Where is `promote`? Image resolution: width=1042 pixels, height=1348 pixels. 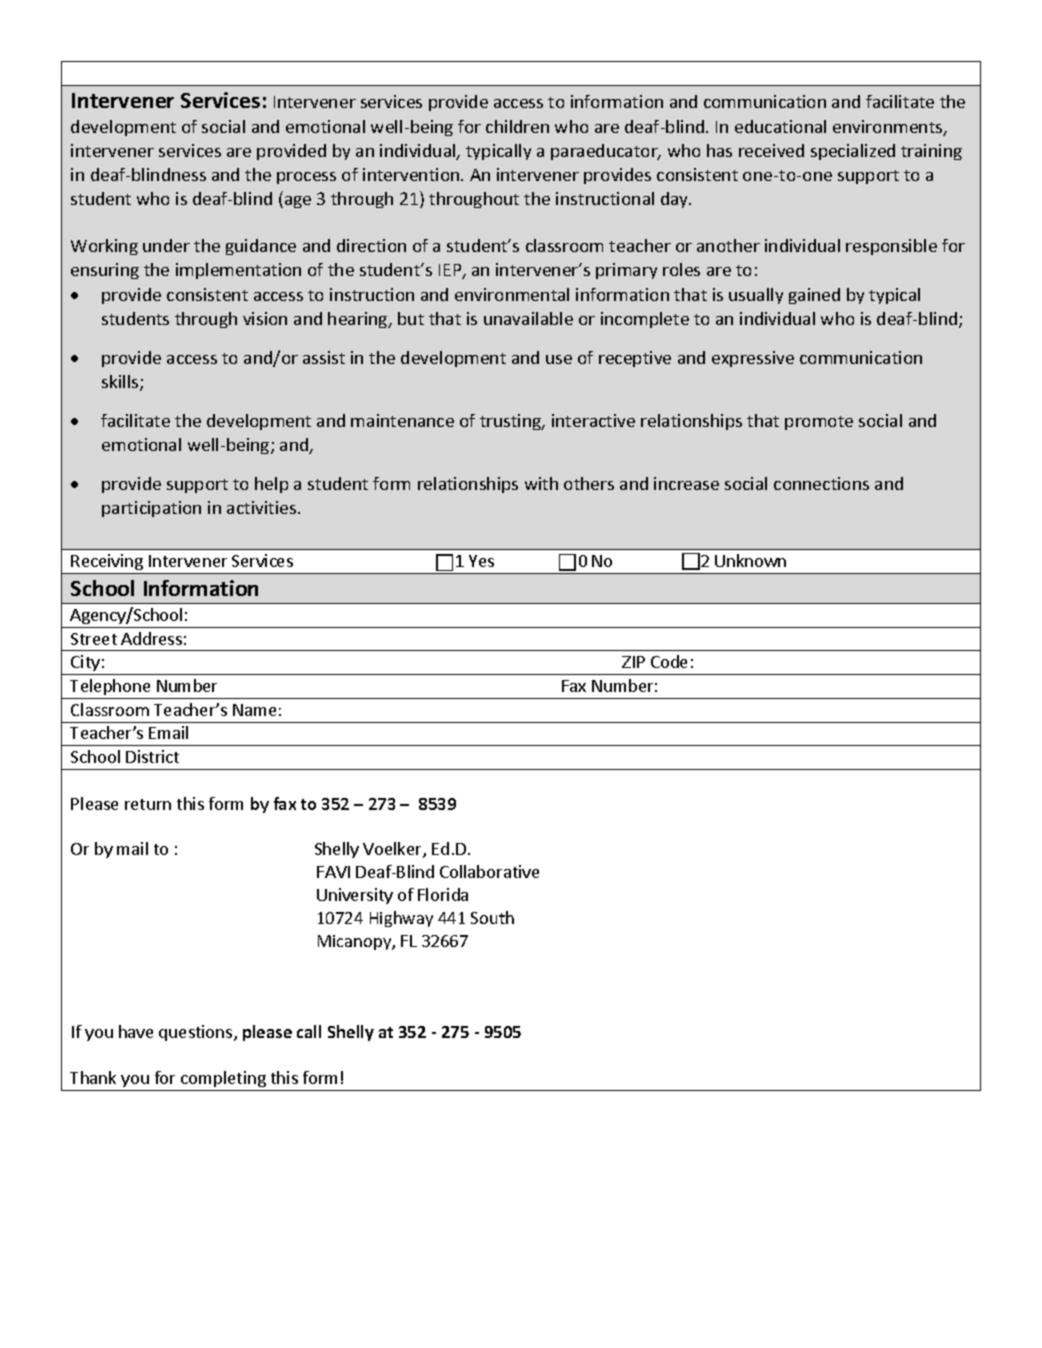 promote is located at coordinates (819, 423).
